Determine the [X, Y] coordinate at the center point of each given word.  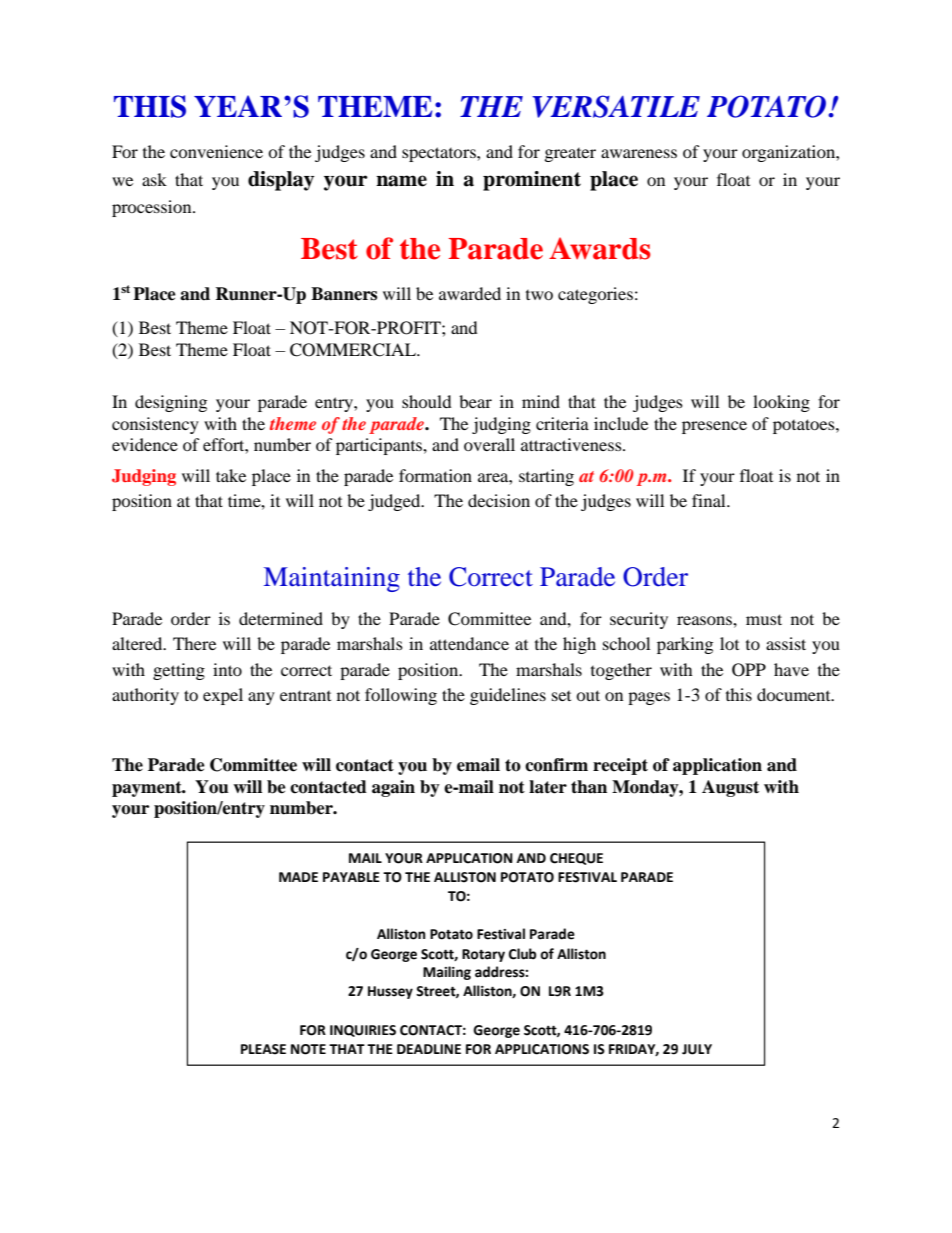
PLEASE [263, 1049]
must [764, 619]
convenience [216, 151]
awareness [639, 153]
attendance [469, 643]
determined [281, 618]
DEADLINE [429, 1049]
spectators [440, 154]
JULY [697, 1049]
